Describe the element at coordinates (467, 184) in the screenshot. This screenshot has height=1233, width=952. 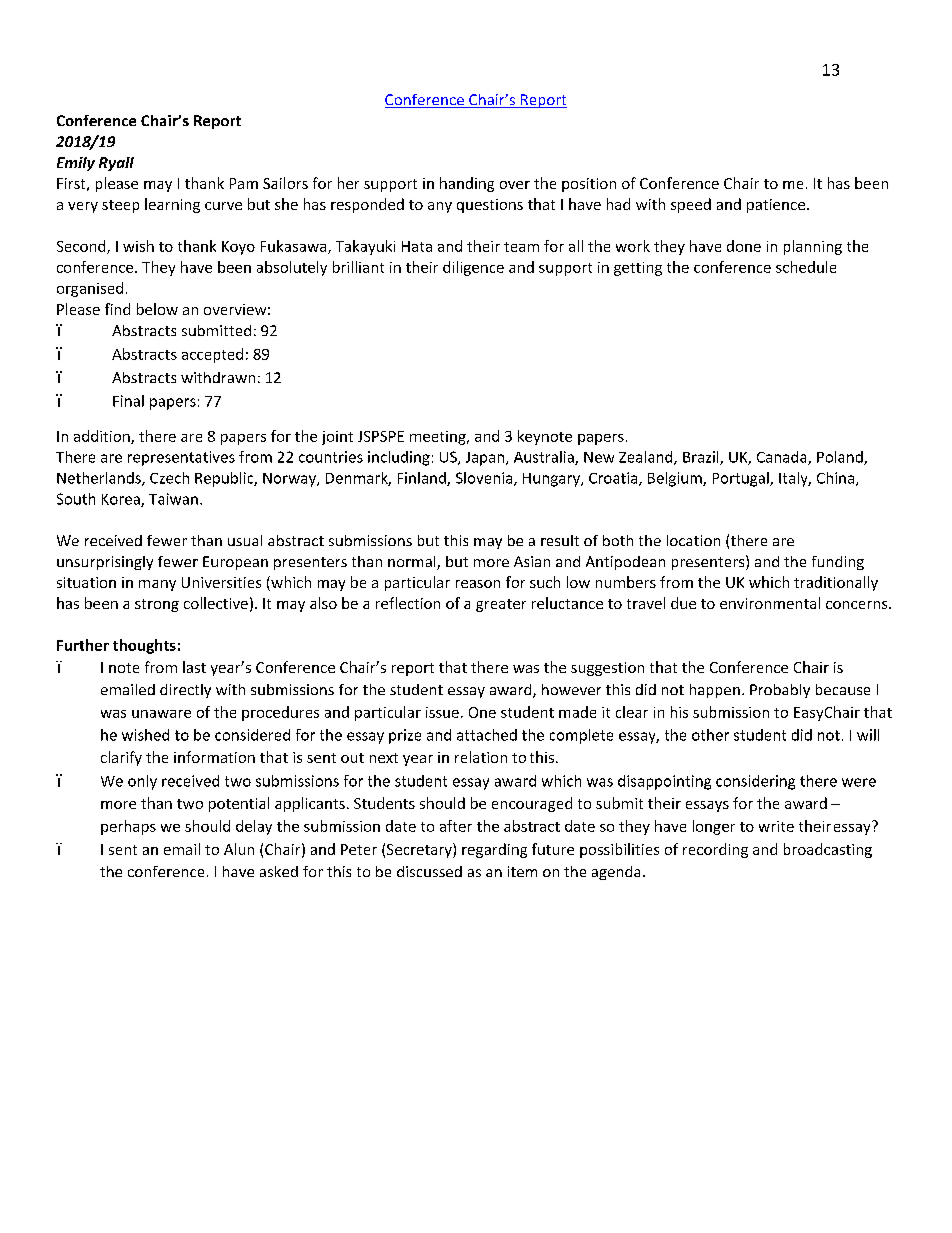
I see `handing` at that location.
